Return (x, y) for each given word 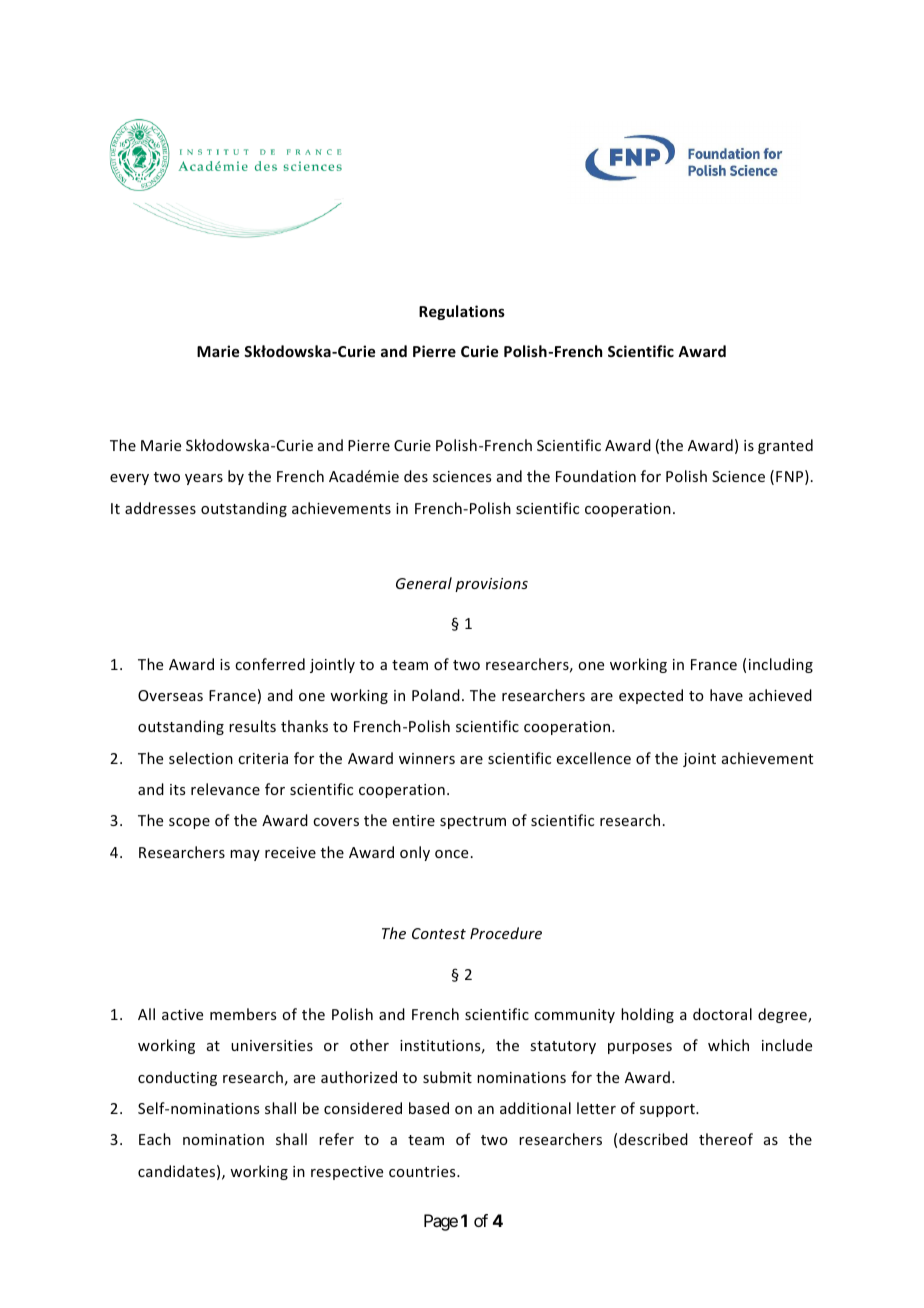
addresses (160, 508)
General (424, 583)
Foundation (596, 476)
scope (189, 823)
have (726, 695)
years (204, 479)
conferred (270, 664)
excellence (594, 758)
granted (785, 446)
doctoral (722, 1014)
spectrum (473, 822)
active (182, 1014)
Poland (436, 695)
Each (155, 1139)
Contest (439, 933)
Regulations (462, 312)
